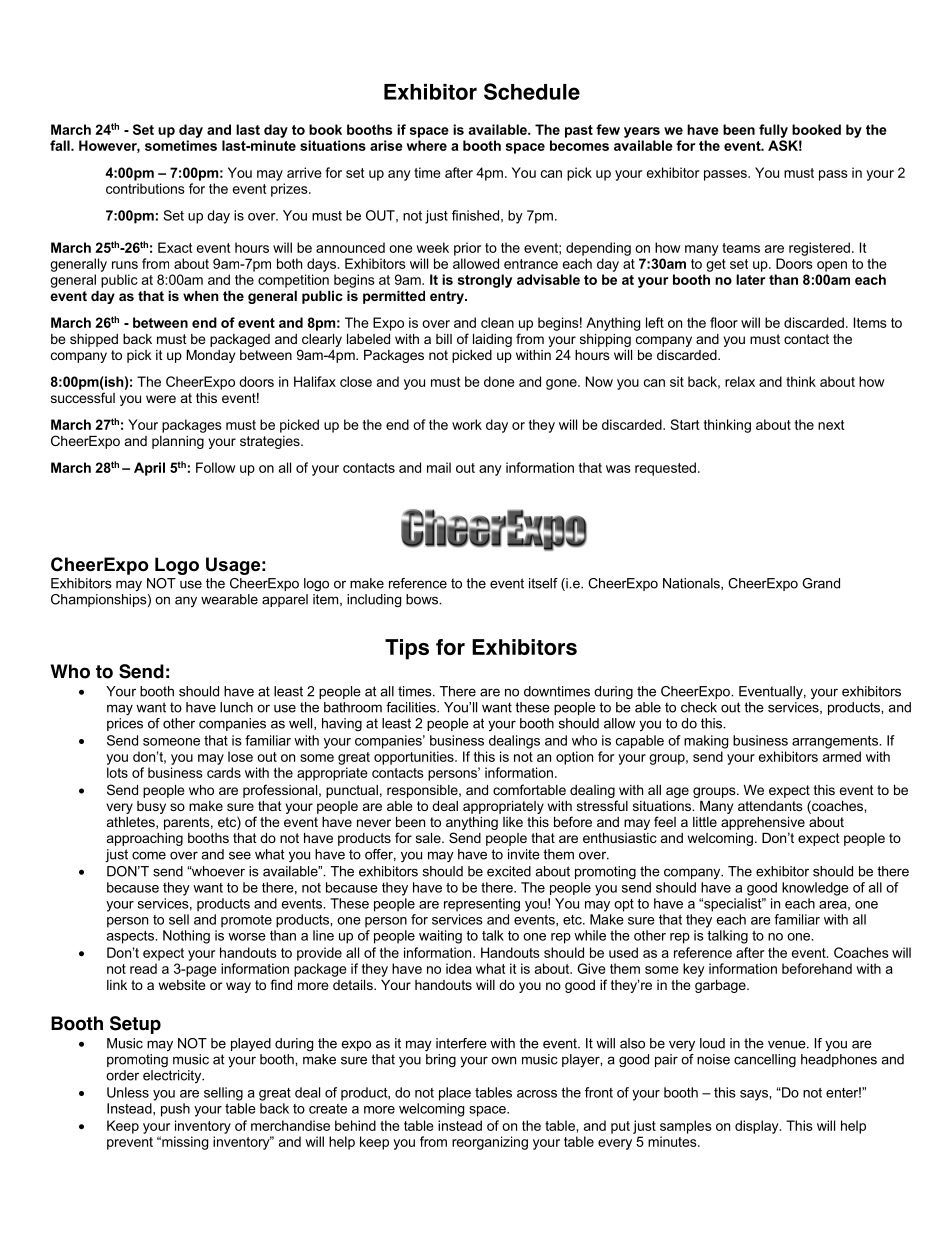 The height and width of the screenshot is (1233, 952). I want to click on place, so click(455, 1094).
